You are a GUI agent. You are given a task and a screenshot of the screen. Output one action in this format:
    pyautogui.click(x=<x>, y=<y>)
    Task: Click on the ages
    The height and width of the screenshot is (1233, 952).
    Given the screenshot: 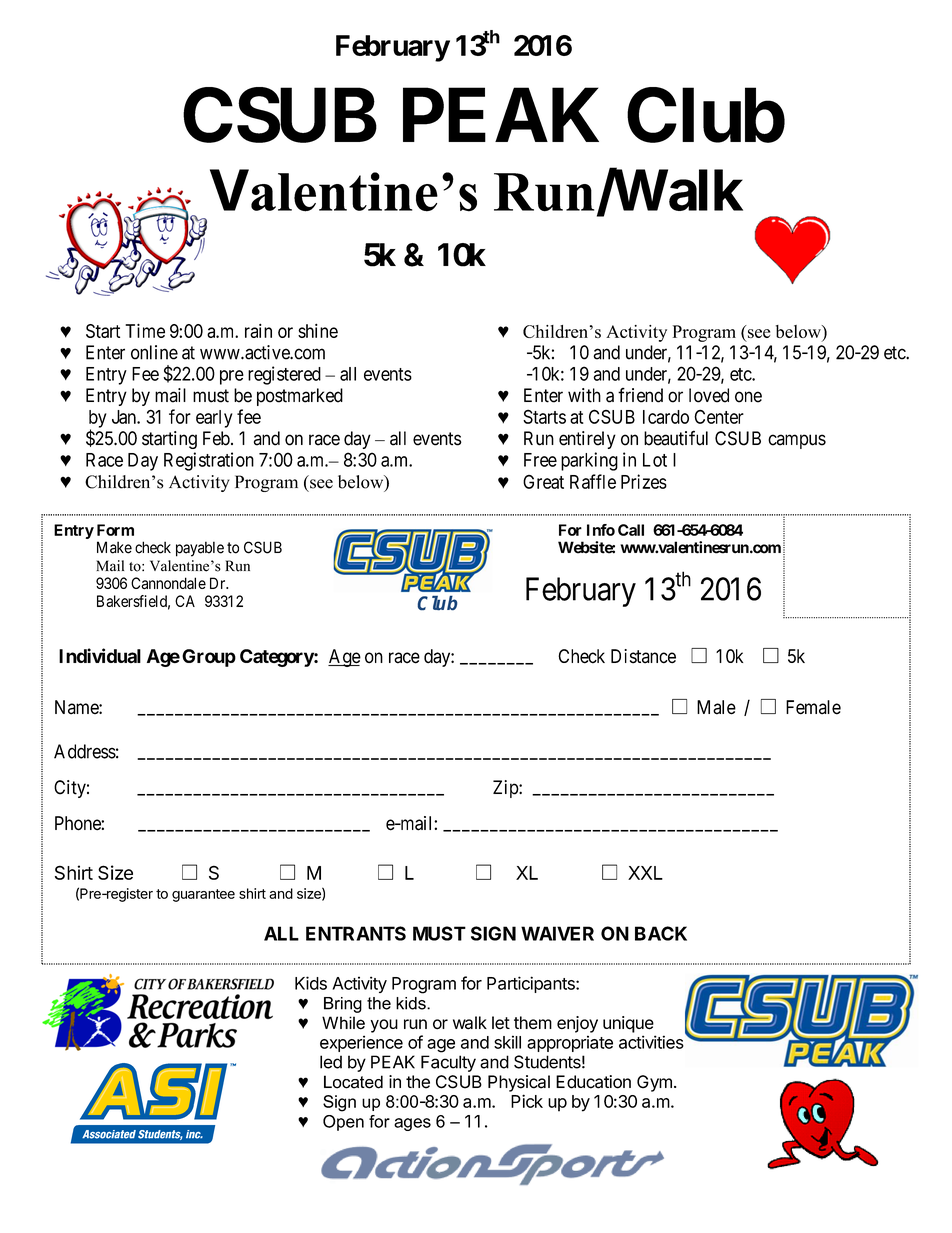 What is the action you would take?
    pyautogui.click(x=412, y=1124)
